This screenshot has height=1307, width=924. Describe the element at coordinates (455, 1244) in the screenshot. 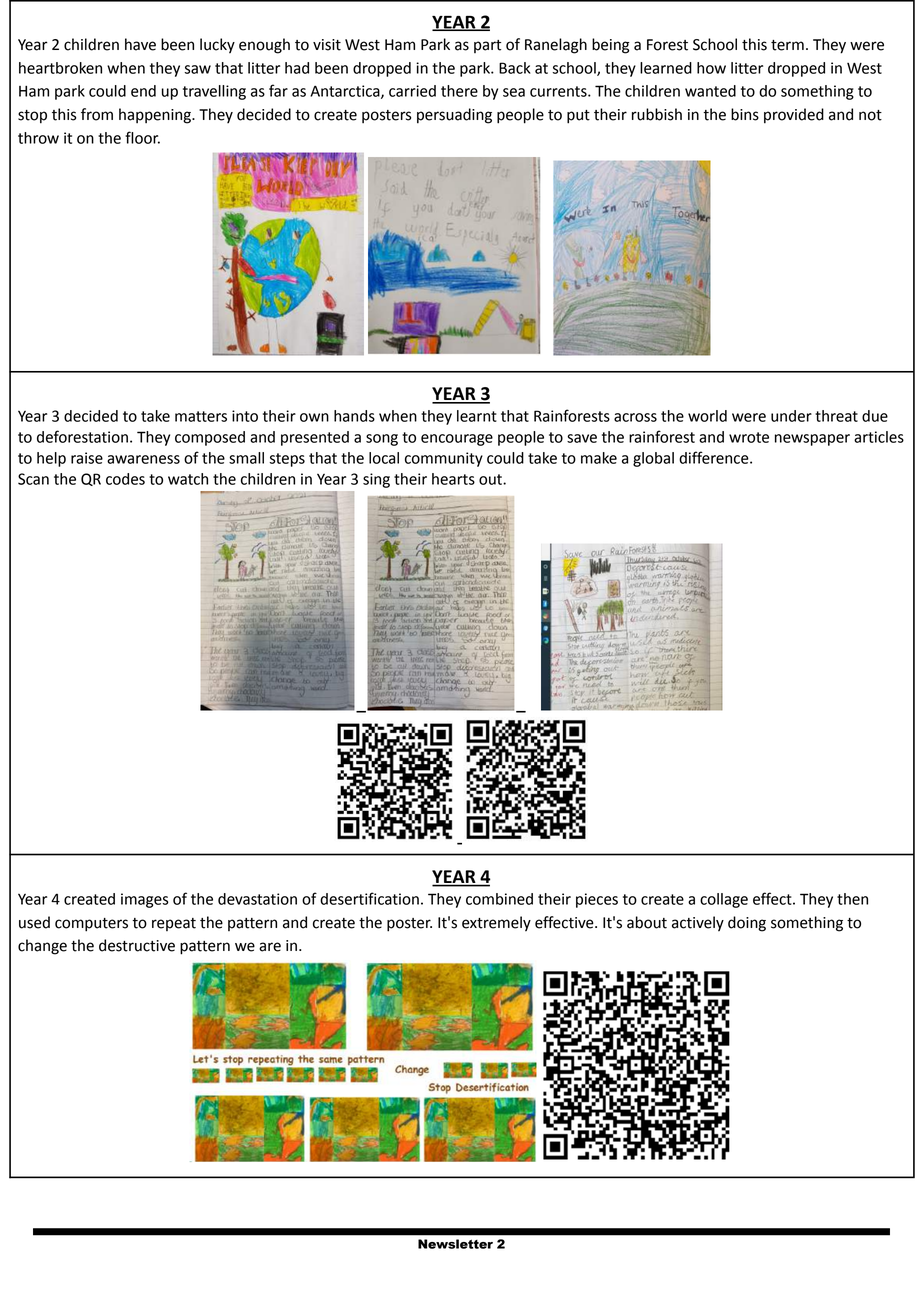

I see `Newsletter` at that location.
